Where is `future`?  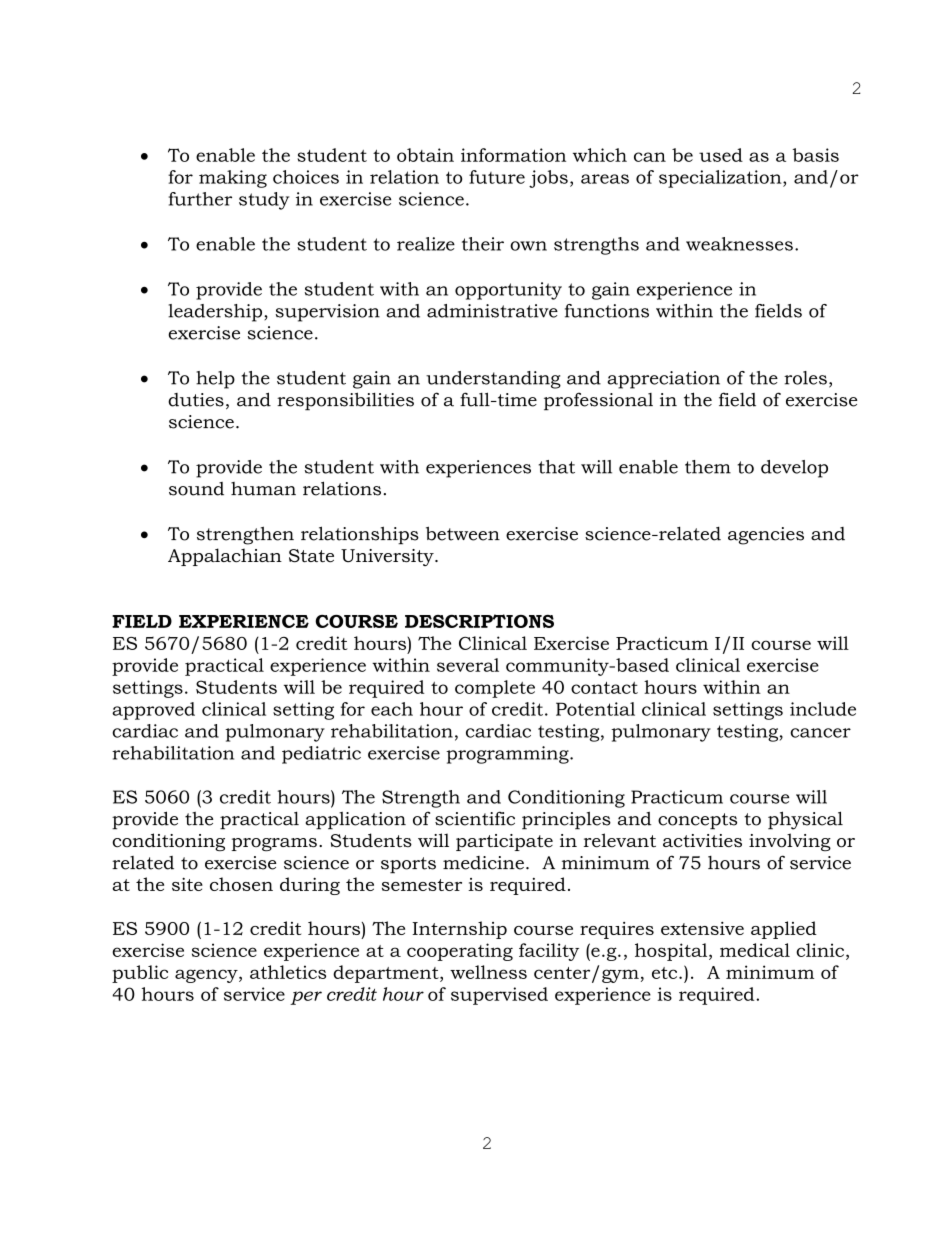
future is located at coordinates (497, 177).
